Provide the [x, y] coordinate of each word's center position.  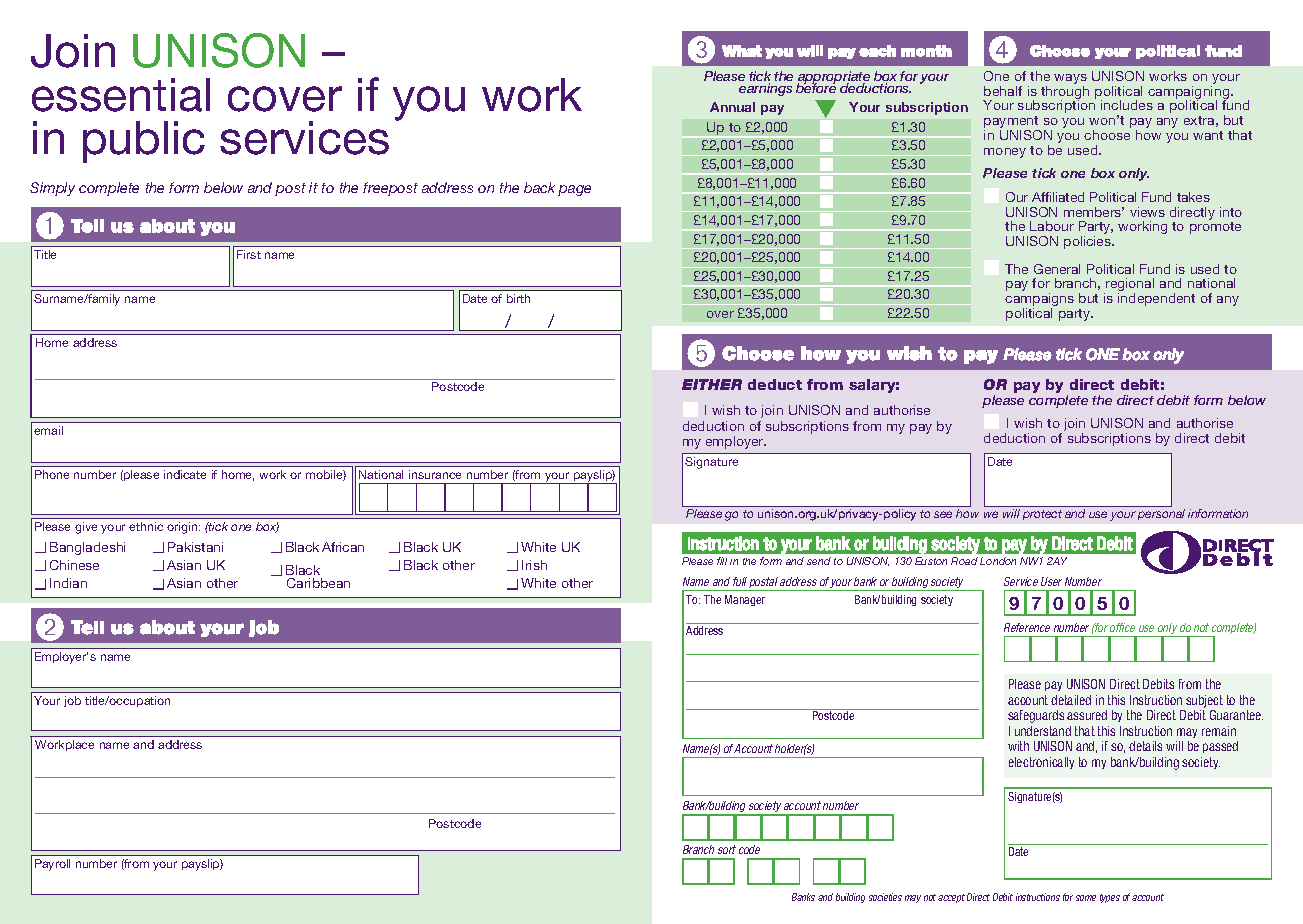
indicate [185, 474]
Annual [732, 107]
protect [1042, 515]
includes [1127, 105]
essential [121, 95]
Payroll [52, 865]
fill [722, 561]
